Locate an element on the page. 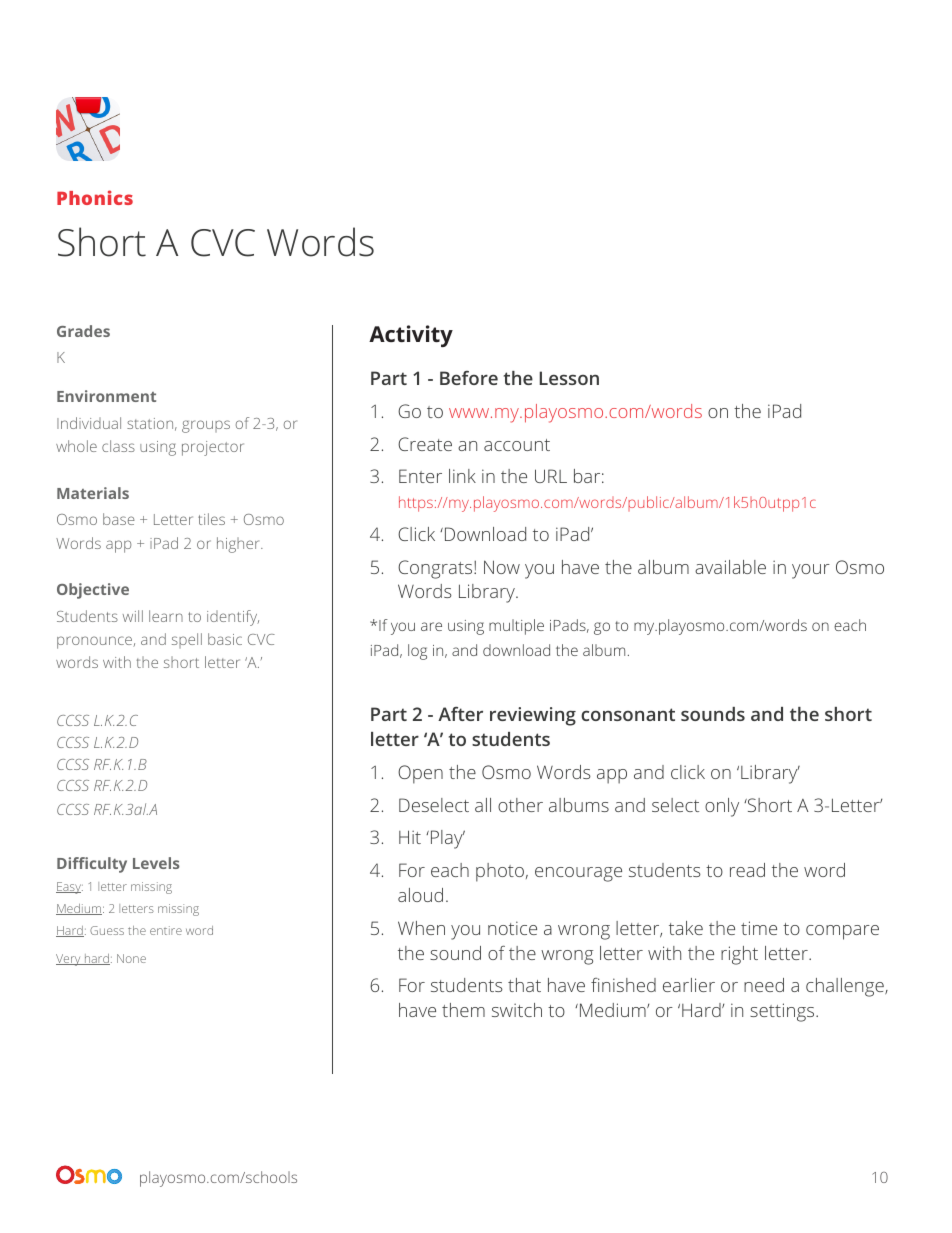 Image resolution: width=952 pixels, height=1233 pixels. class is located at coordinates (118, 446).
